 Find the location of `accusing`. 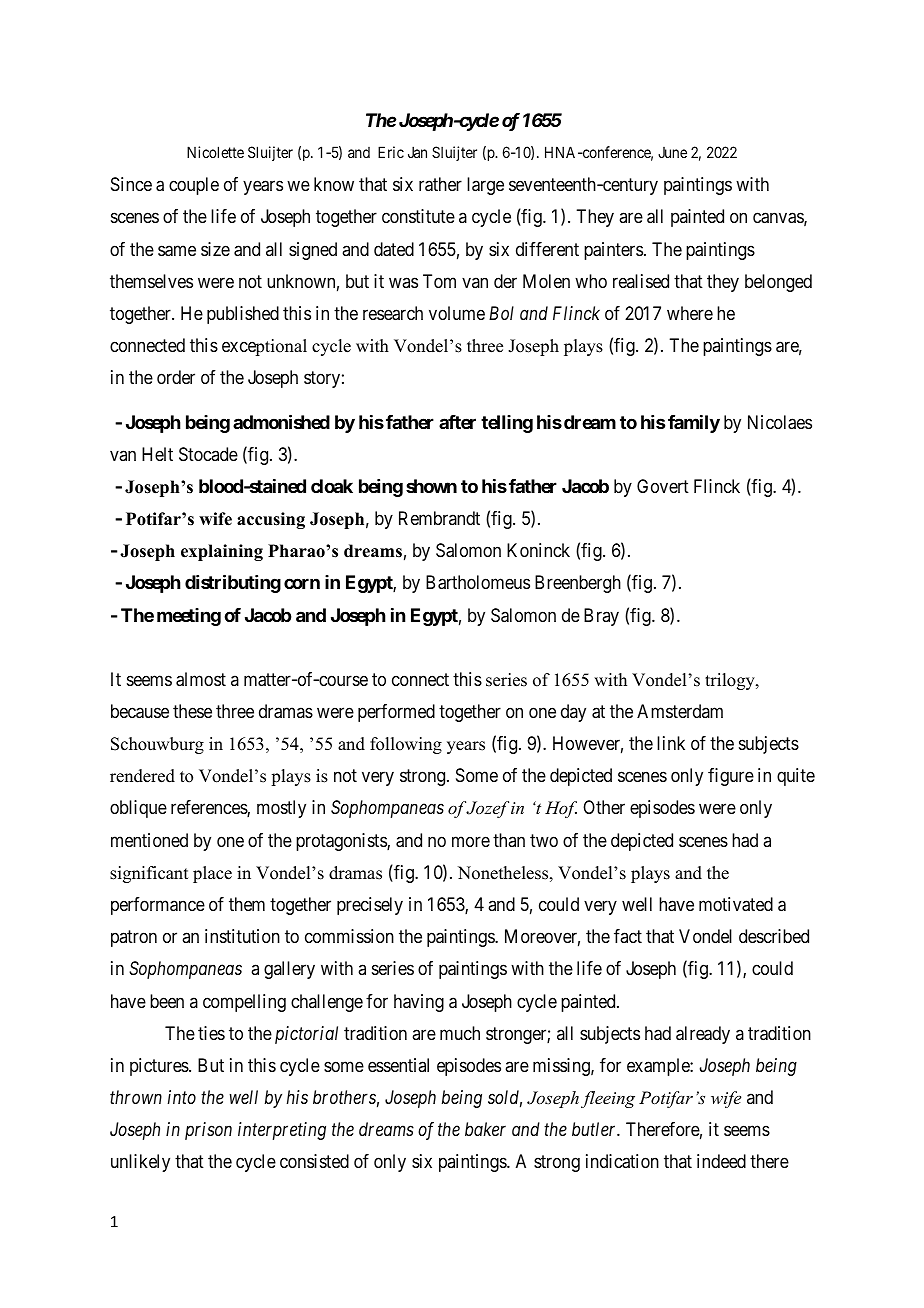

accusing is located at coordinates (271, 520).
